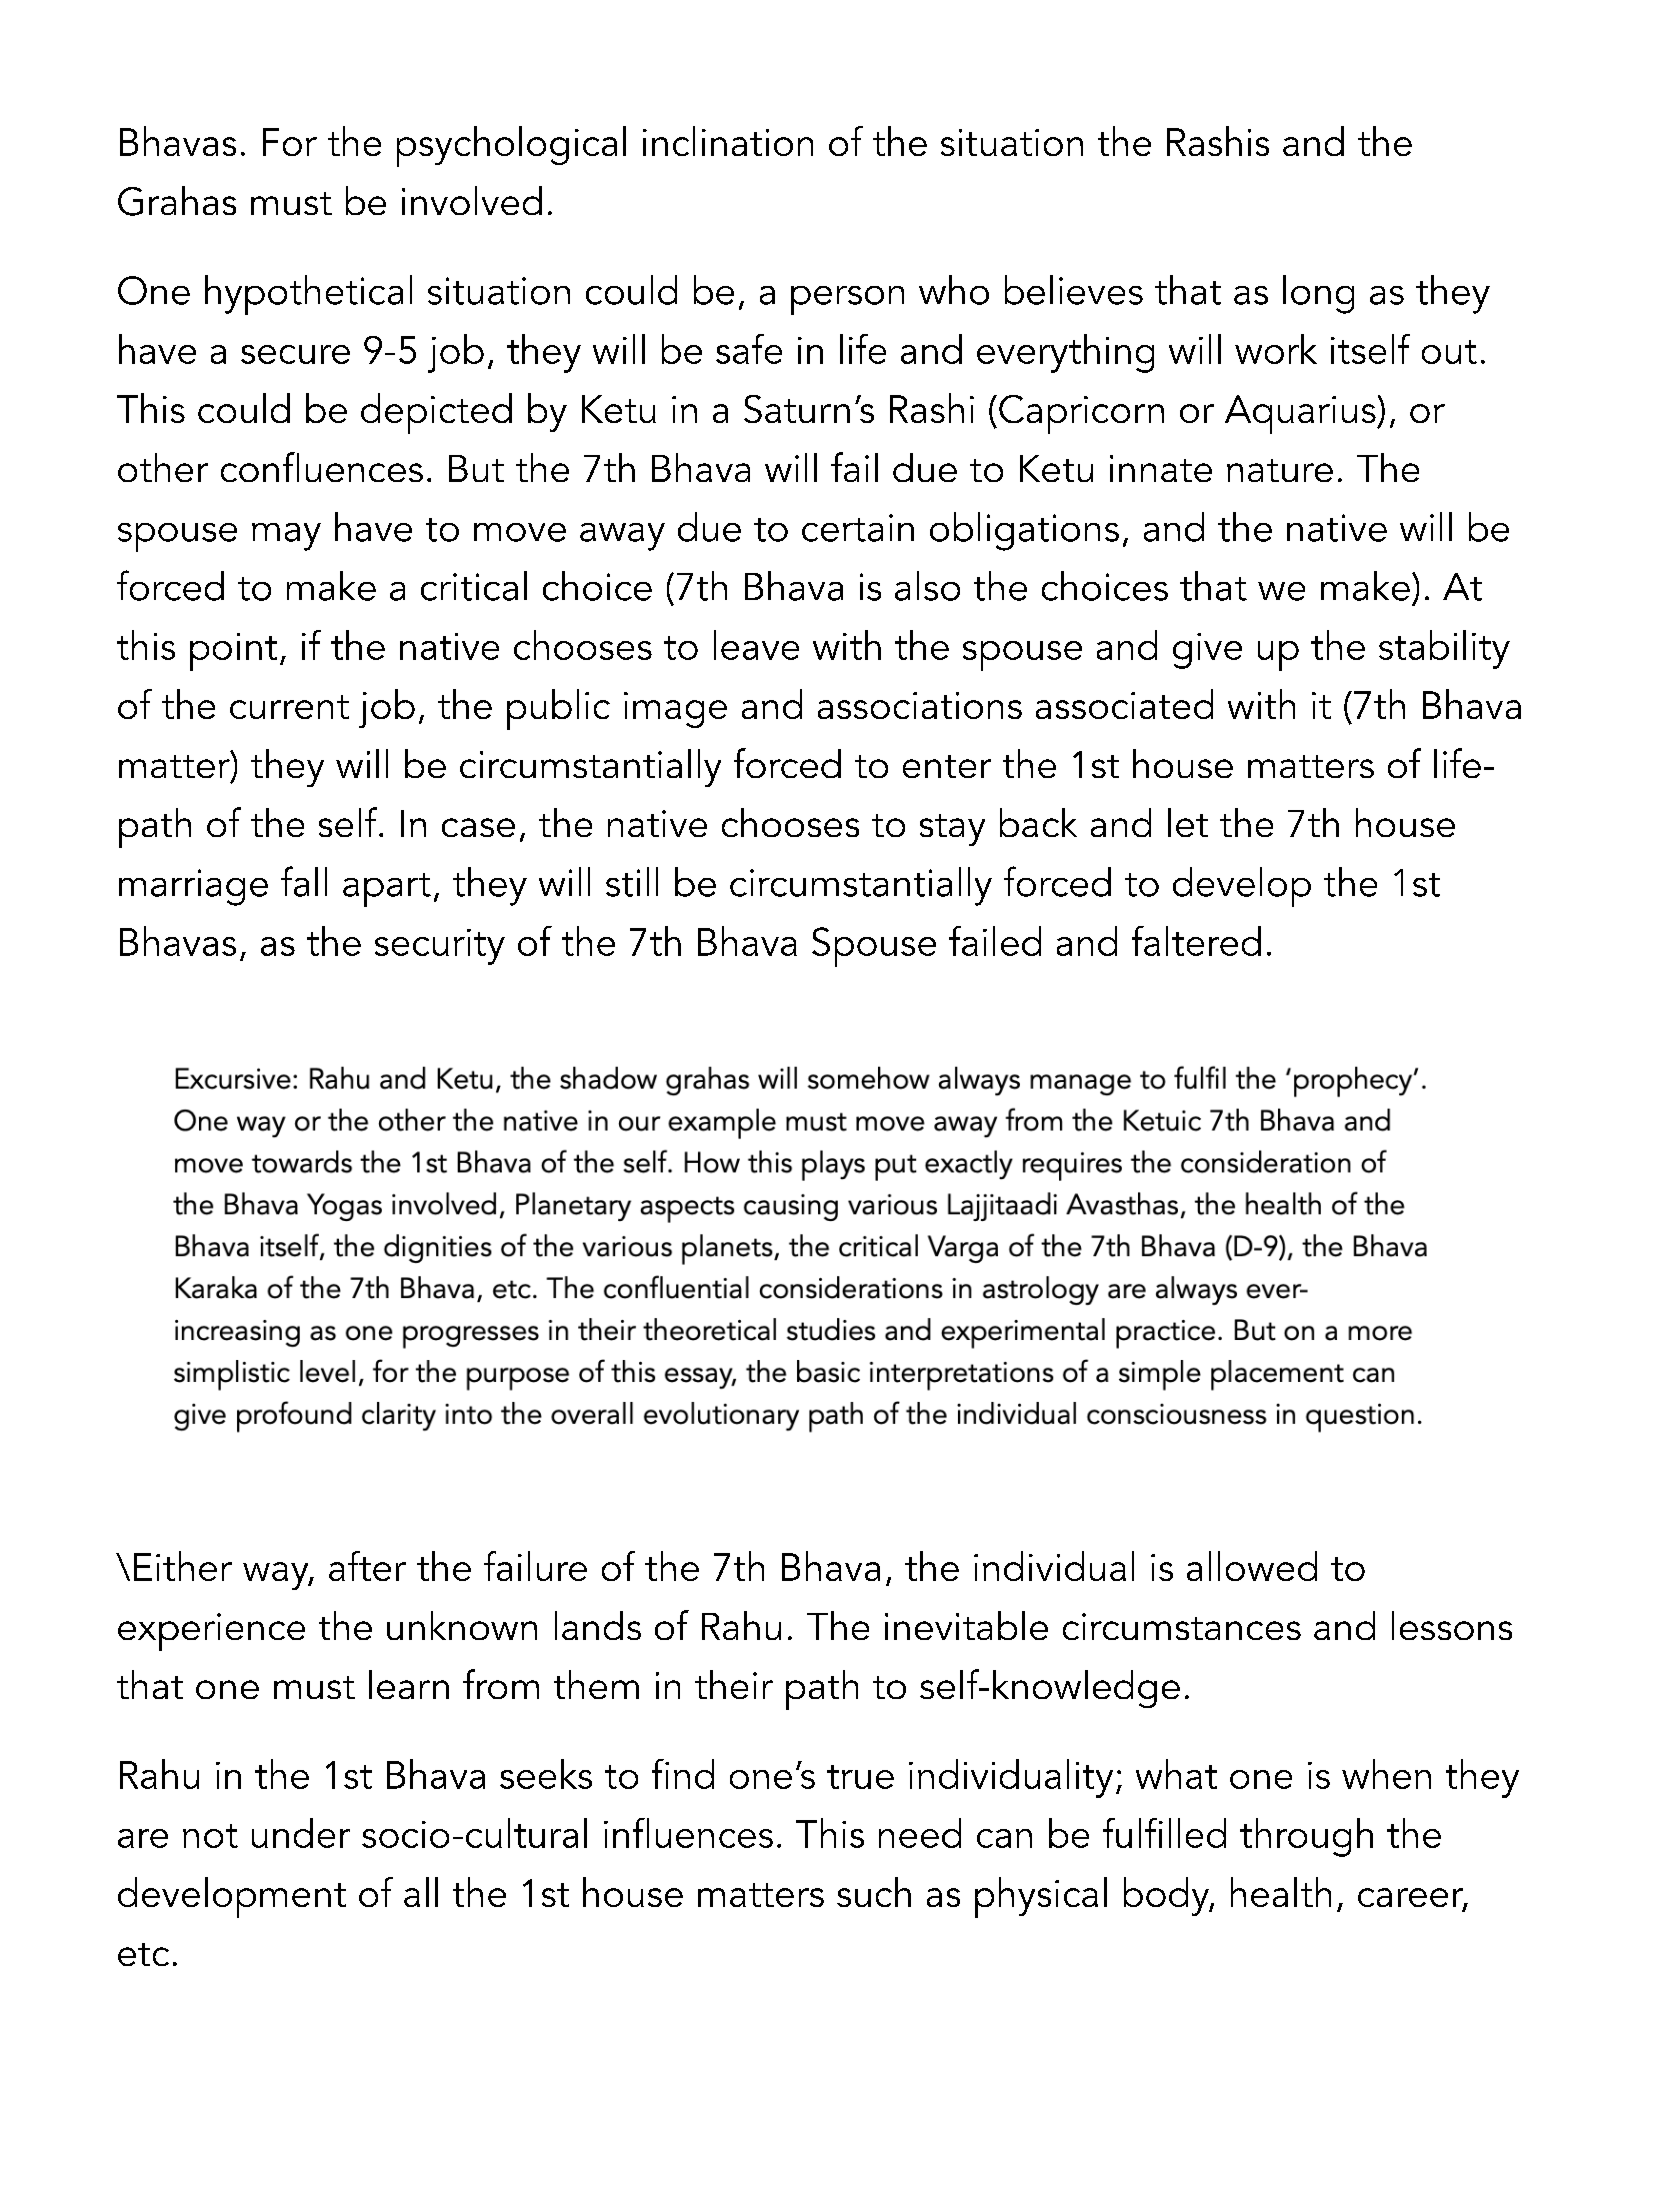 The height and width of the page is (2204, 1653). What do you see at coordinates (233, 652) in the page?
I see `point` at bounding box center [233, 652].
